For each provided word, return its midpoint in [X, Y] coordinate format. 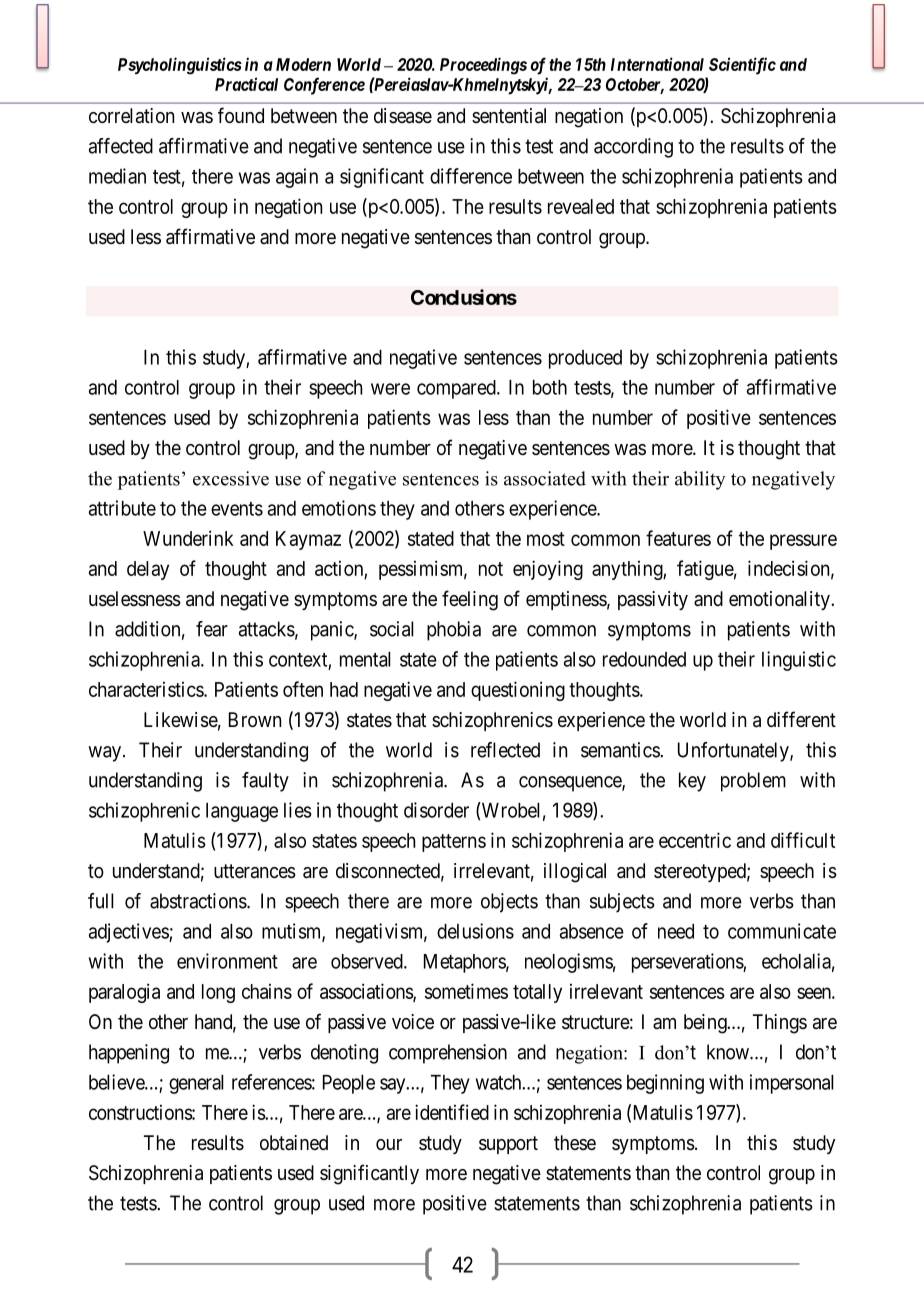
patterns [454, 843]
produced [585, 359]
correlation [131, 116]
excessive [231, 478]
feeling [470, 600]
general [196, 1084]
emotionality [780, 600]
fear [212, 629]
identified [452, 1112]
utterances [255, 871]
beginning [665, 1084]
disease [403, 116]
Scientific [742, 66]
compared [457, 389]
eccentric [695, 840]
